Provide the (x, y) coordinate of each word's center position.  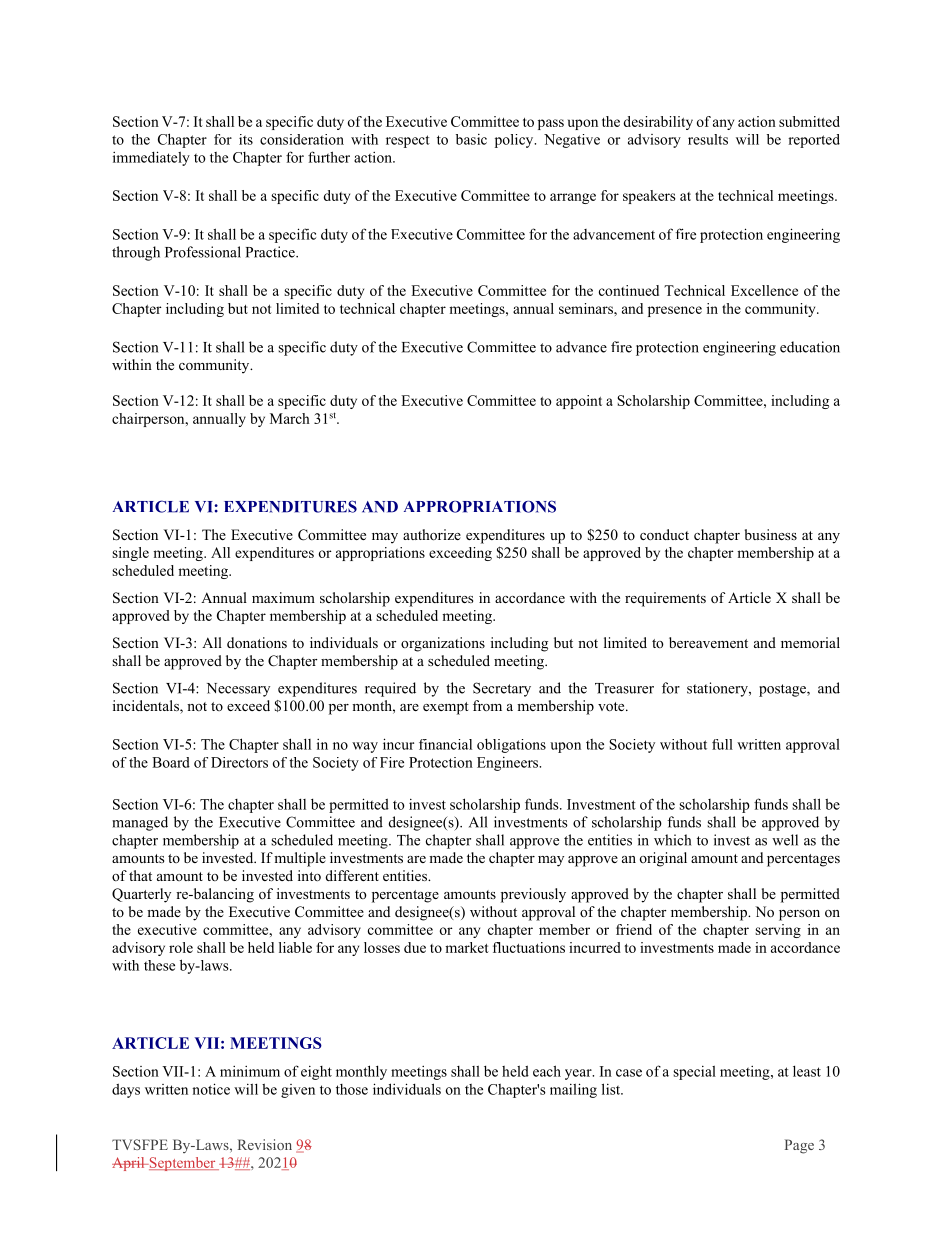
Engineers (509, 764)
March (290, 418)
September (182, 1164)
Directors (239, 762)
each (547, 1071)
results (708, 139)
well (785, 840)
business (771, 534)
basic (471, 139)
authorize (432, 535)
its (246, 139)
